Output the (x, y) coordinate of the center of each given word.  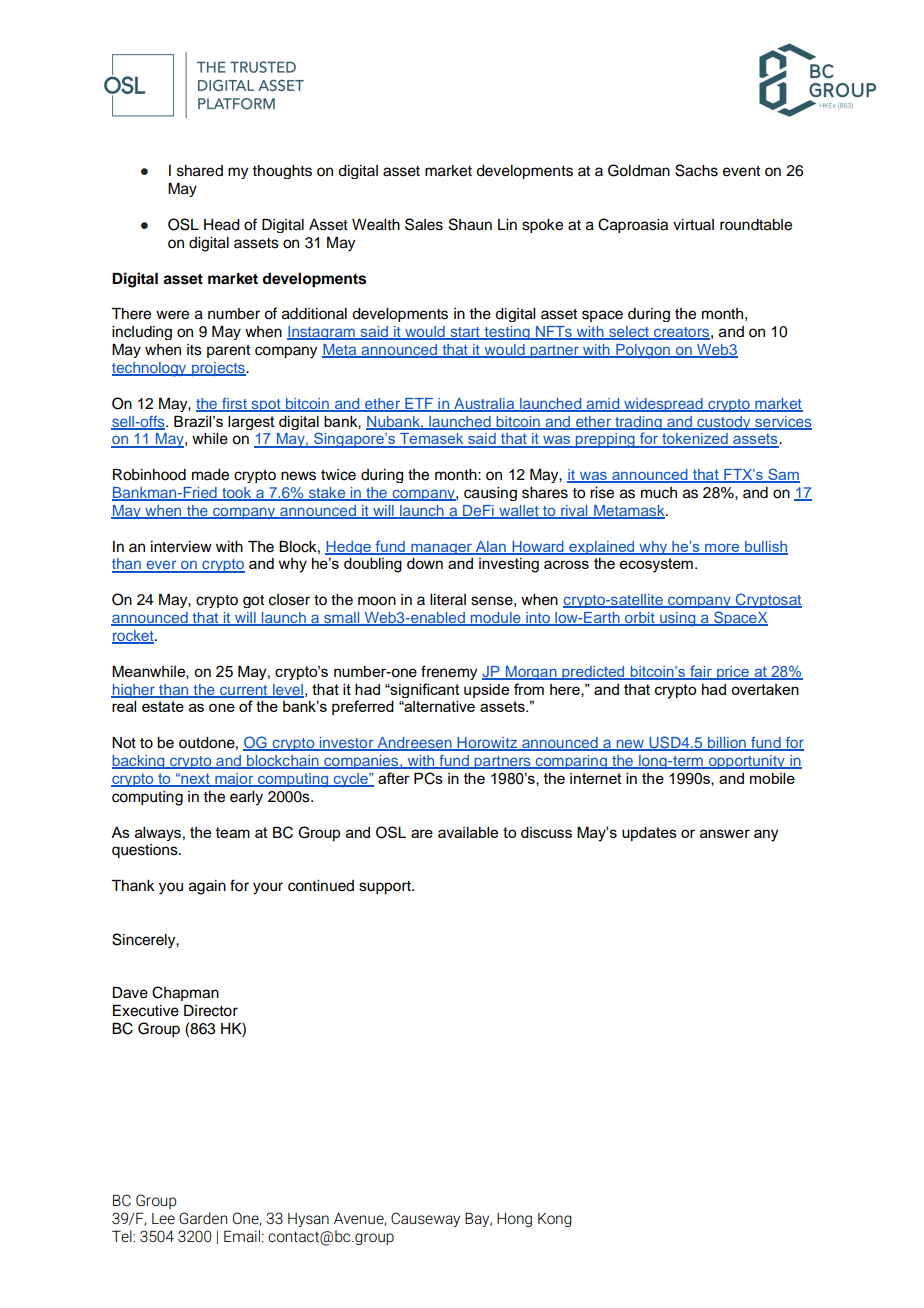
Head (222, 225)
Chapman (185, 993)
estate (163, 706)
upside (486, 691)
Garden (203, 1218)
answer (725, 833)
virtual (693, 225)
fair (701, 672)
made (210, 475)
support (386, 888)
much (659, 493)
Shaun (470, 224)
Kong (555, 1220)
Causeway (425, 1219)
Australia (484, 404)
